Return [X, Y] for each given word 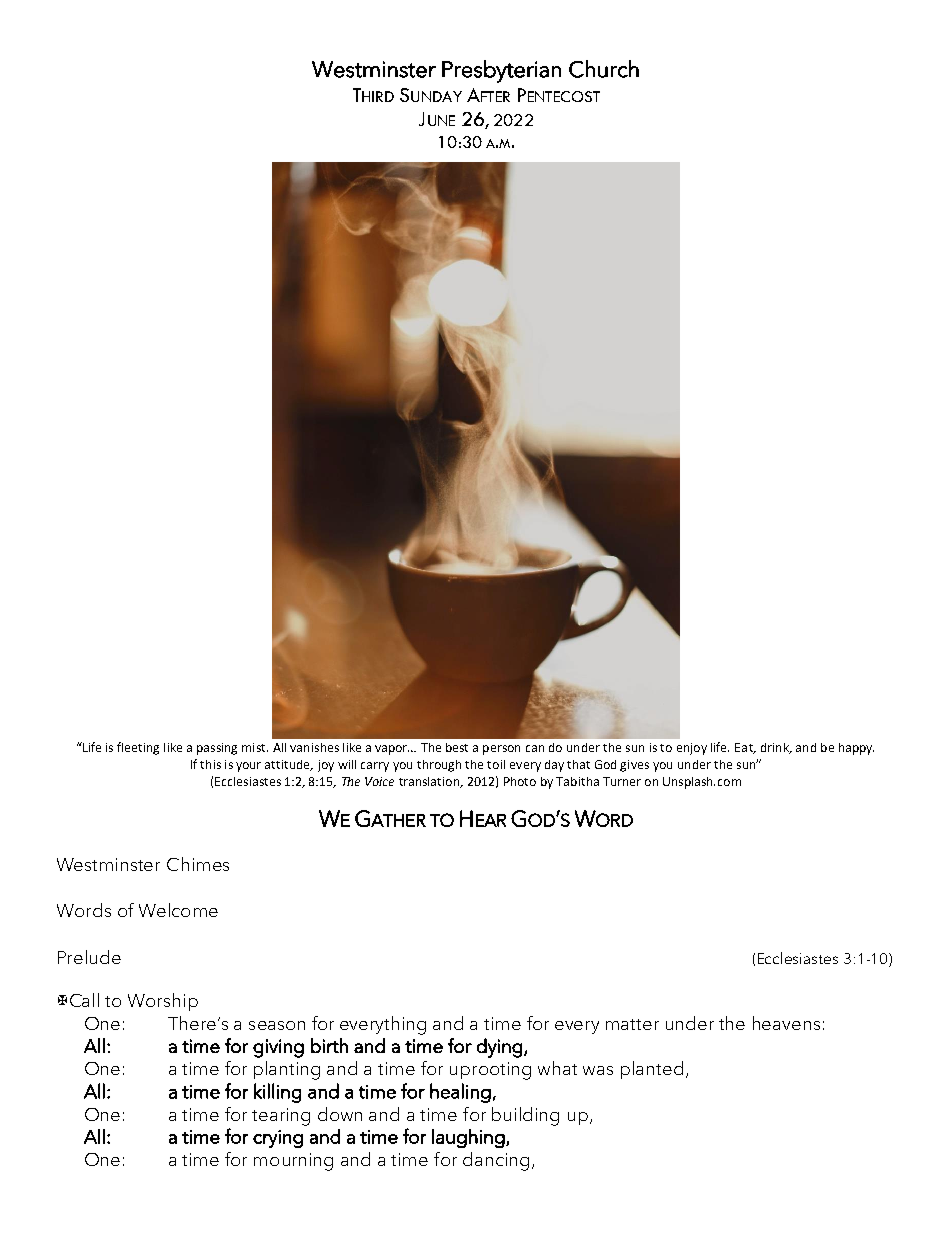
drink [776, 748]
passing [217, 749]
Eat [745, 748]
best [457, 747]
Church [604, 69]
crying [278, 1139]
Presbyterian [501, 71]
